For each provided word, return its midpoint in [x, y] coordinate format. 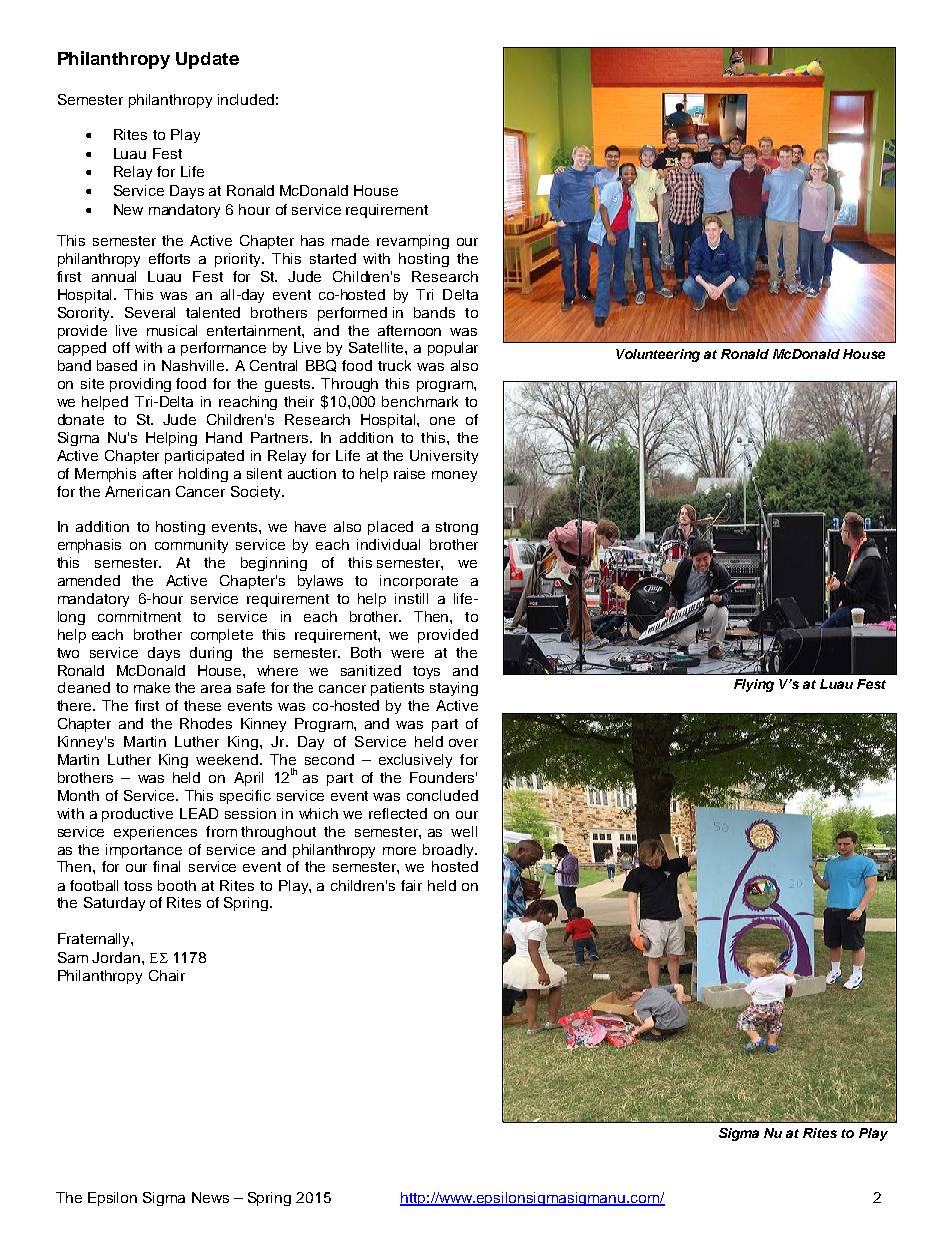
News [210, 1197]
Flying [754, 685]
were [407, 654]
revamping [413, 242]
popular [453, 349]
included [246, 99]
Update [207, 60]
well [464, 831]
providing [140, 385]
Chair [167, 975]
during [211, 654]
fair [411, 885]
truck [394, 365]
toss [138, 886]
